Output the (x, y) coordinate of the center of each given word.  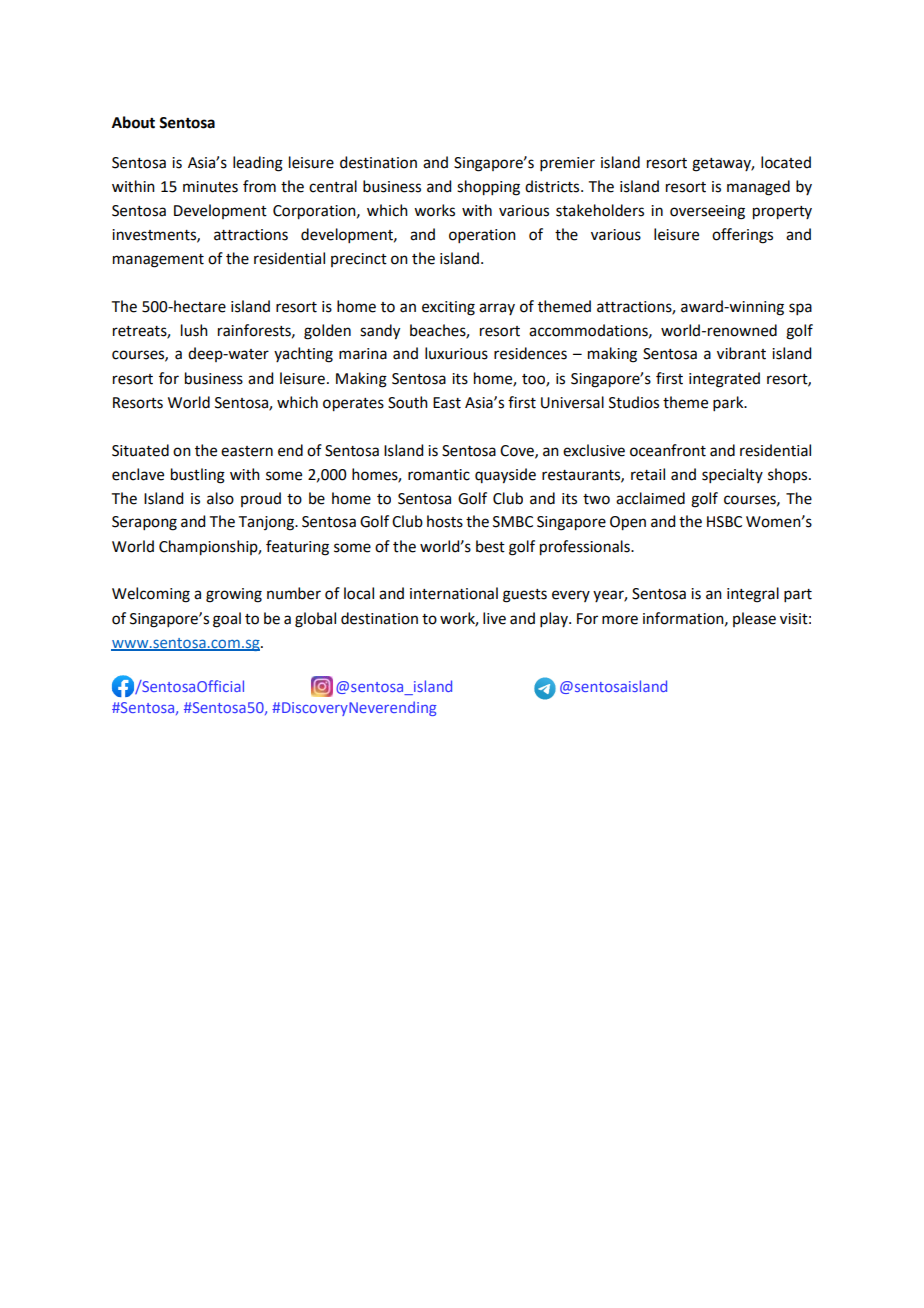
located (786, 162)
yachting (303, 355)
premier (567, 164)
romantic (439, 475)
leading (258, 164)
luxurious (456, 353)
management (158, 261)
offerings (742, 236)
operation (482, 236)
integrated (724, 380)
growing (234, 595)
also (220, 498)
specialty (732, 475)
